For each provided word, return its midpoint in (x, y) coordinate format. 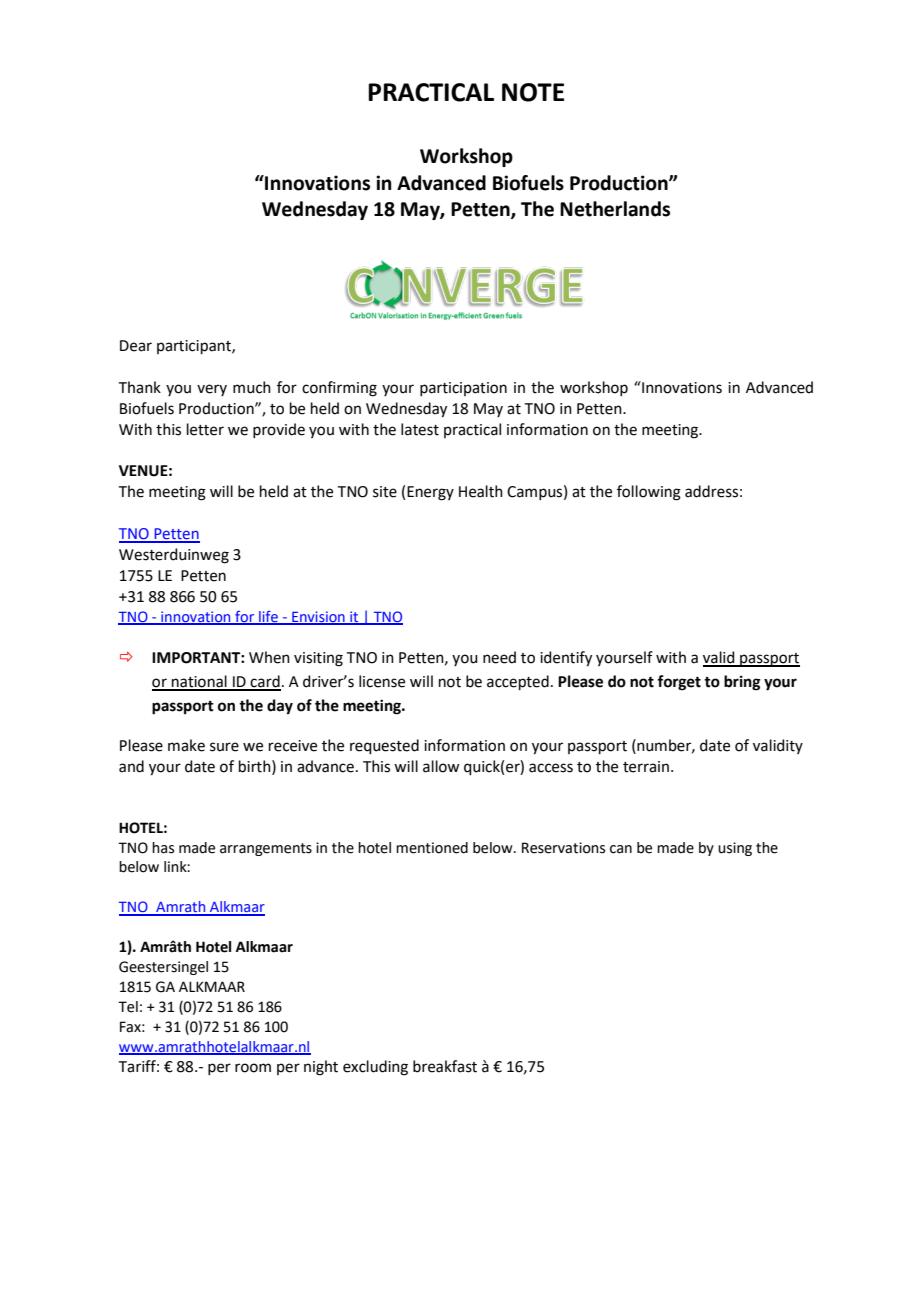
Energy (430, 493)
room (253, 1068)
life (268, 617)
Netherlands (615, 209)
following (649, 493)
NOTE (533, 92)
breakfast (445, 1066)
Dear (136, 346)
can (621, 849)
